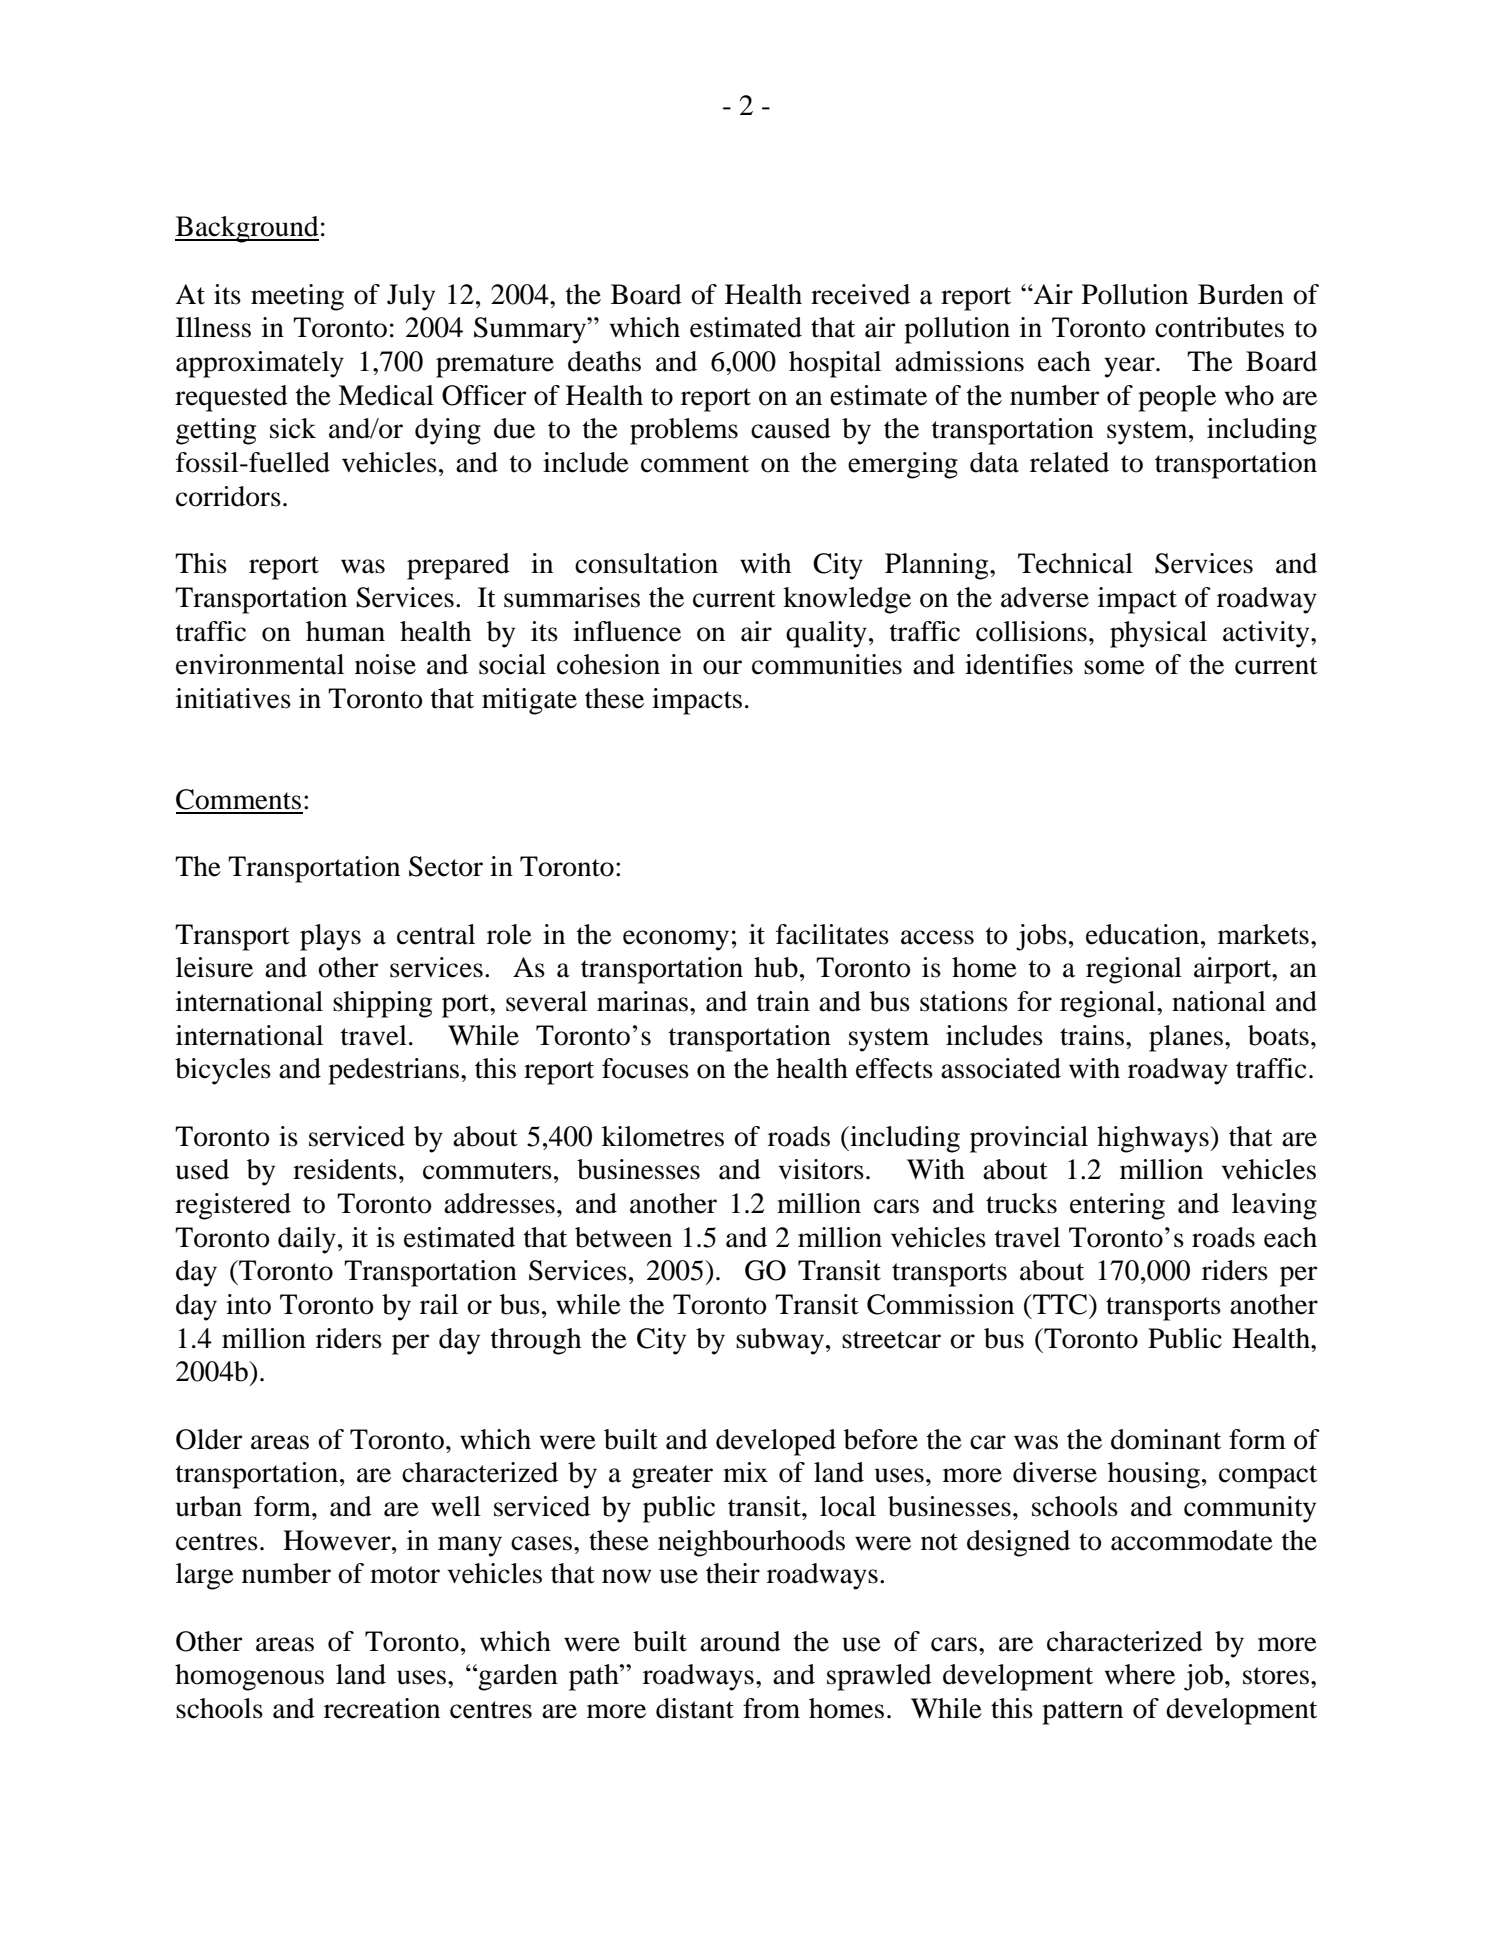 The width and height of the document is (1493, 1933). Describe the element at coordinates (740, 1641) in the document. I see `around` at that location.
